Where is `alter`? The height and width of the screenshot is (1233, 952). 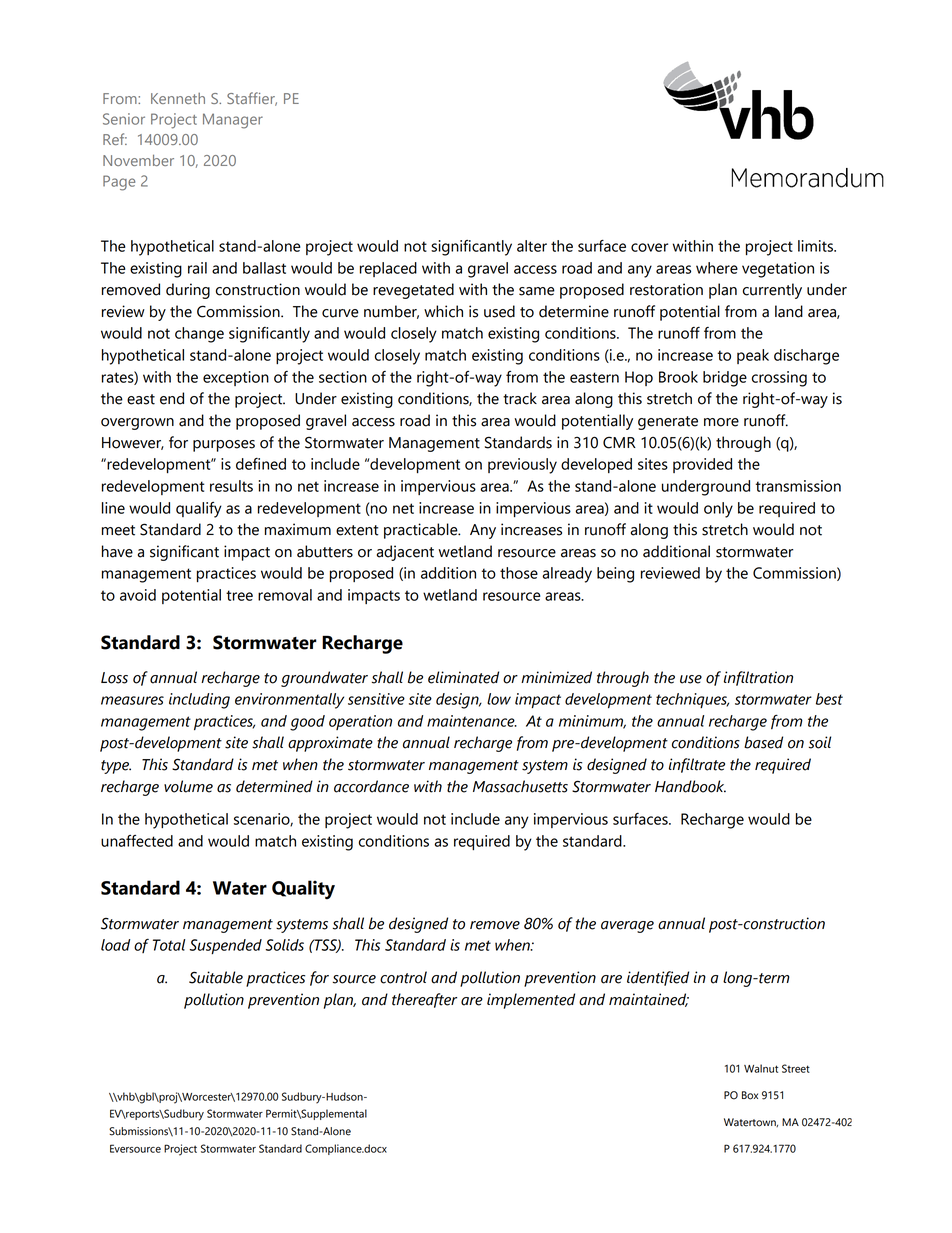
alter is located at coordinates (532, 246).
